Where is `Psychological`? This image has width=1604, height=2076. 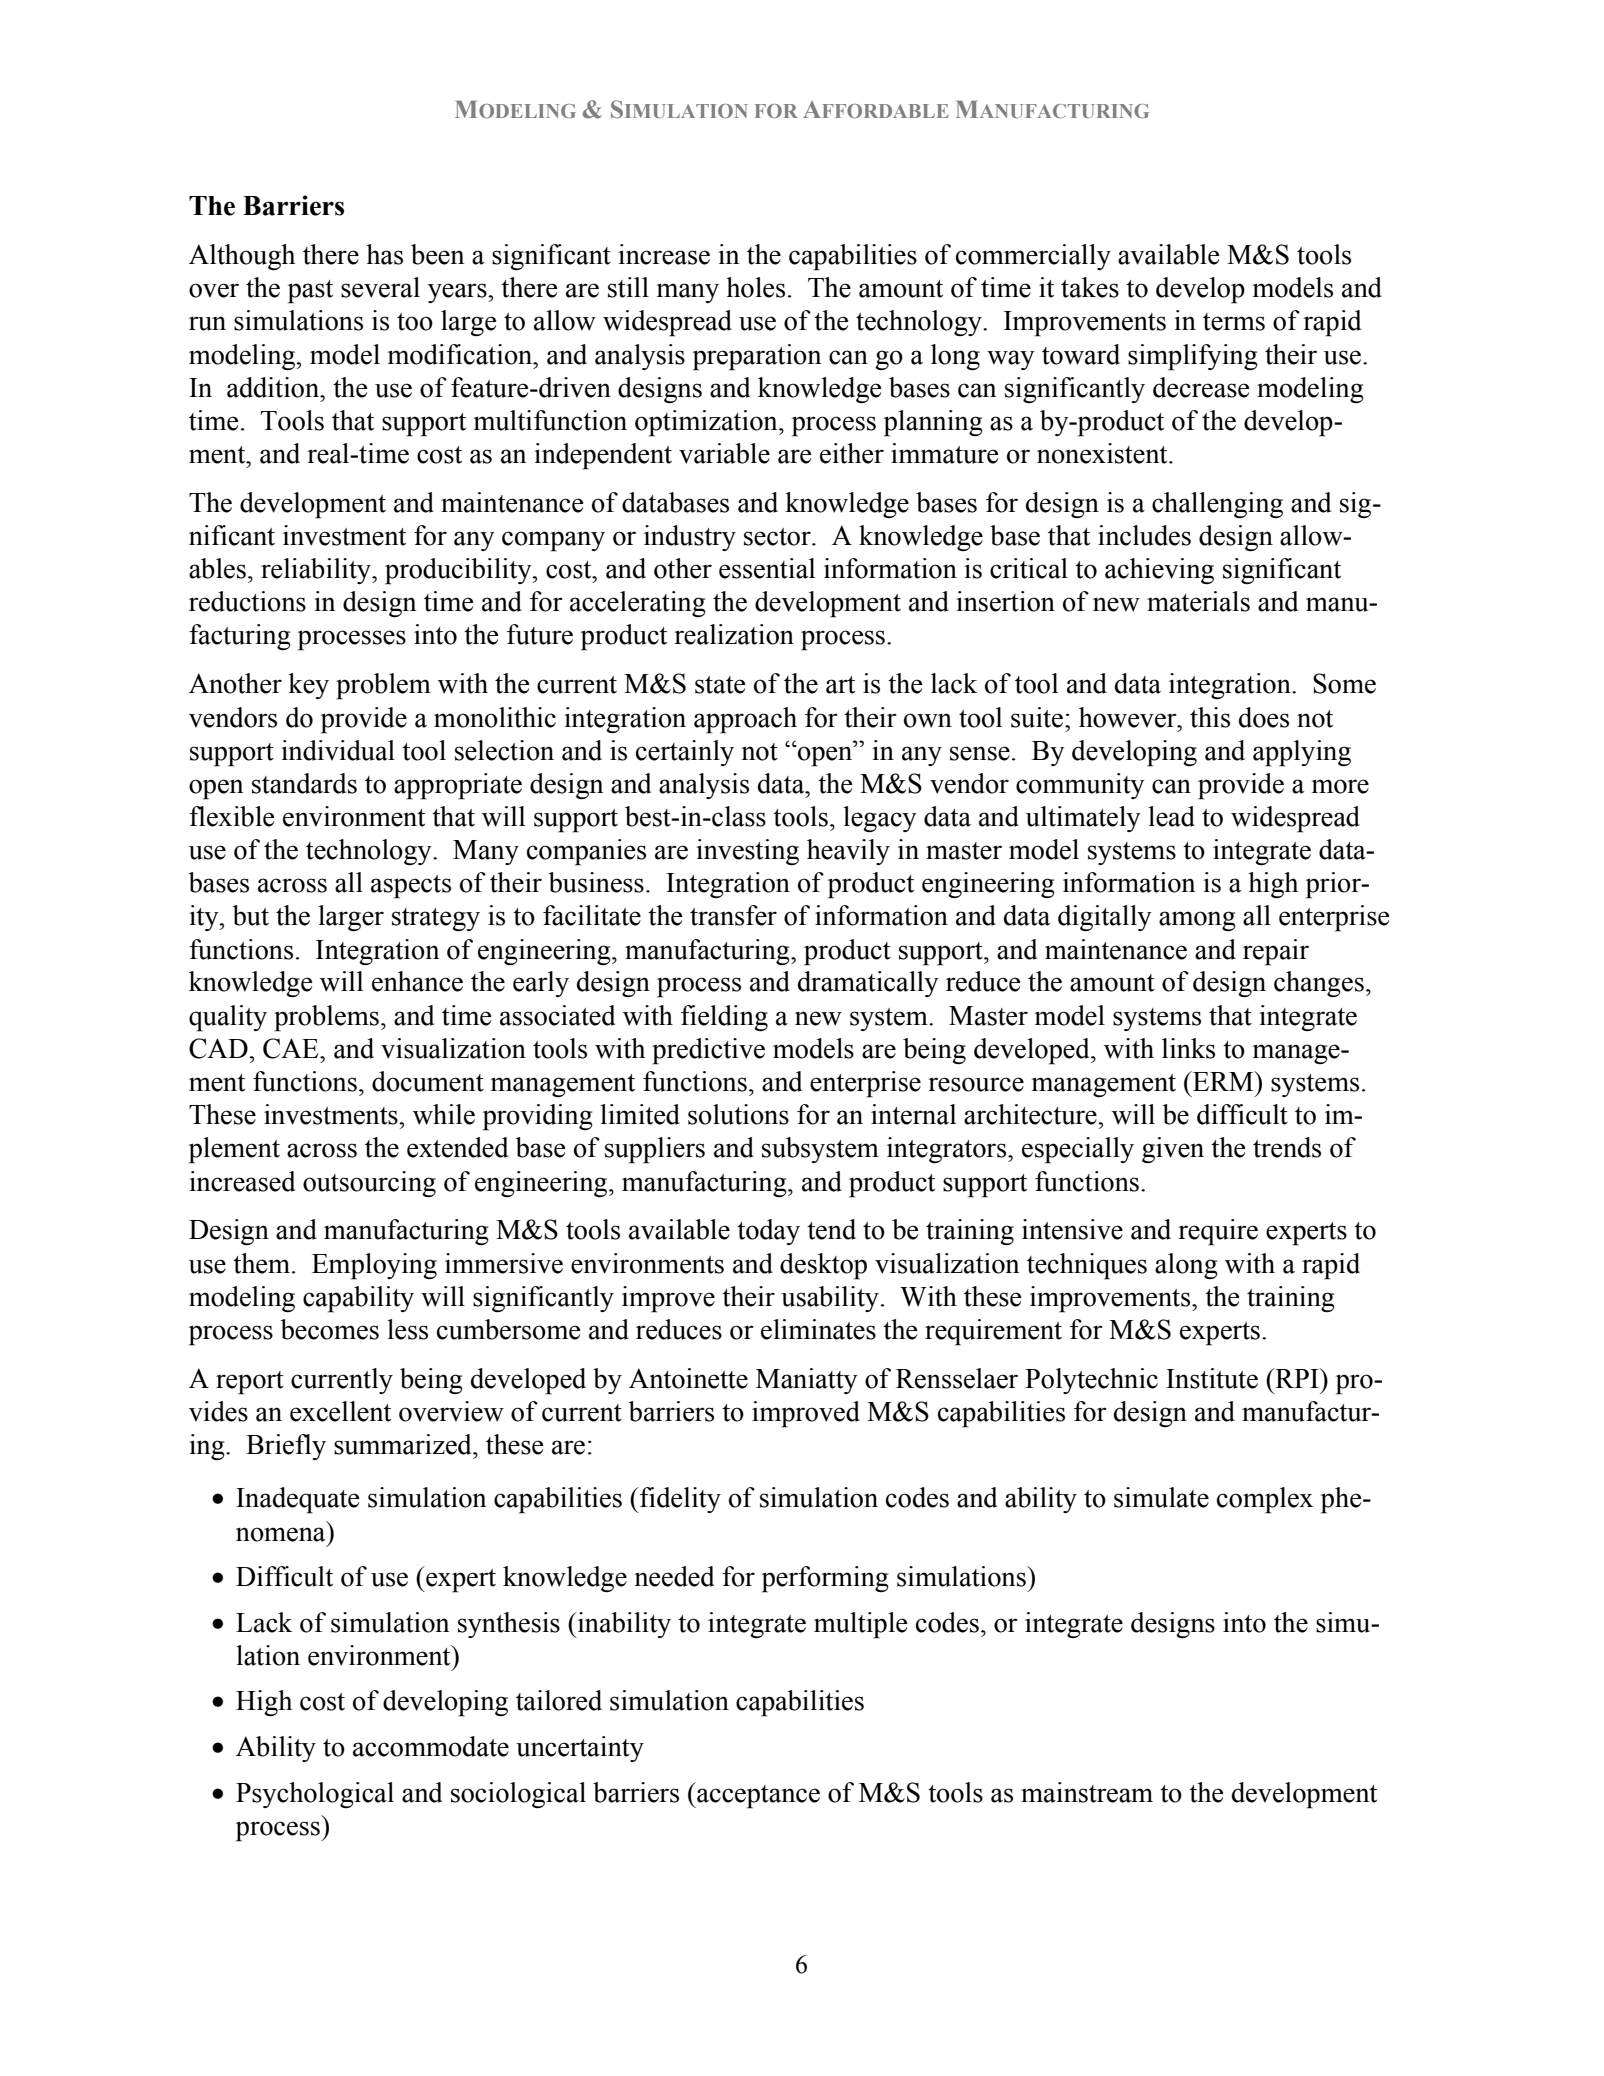 Psychological is located at coordinates (315, 1795).
